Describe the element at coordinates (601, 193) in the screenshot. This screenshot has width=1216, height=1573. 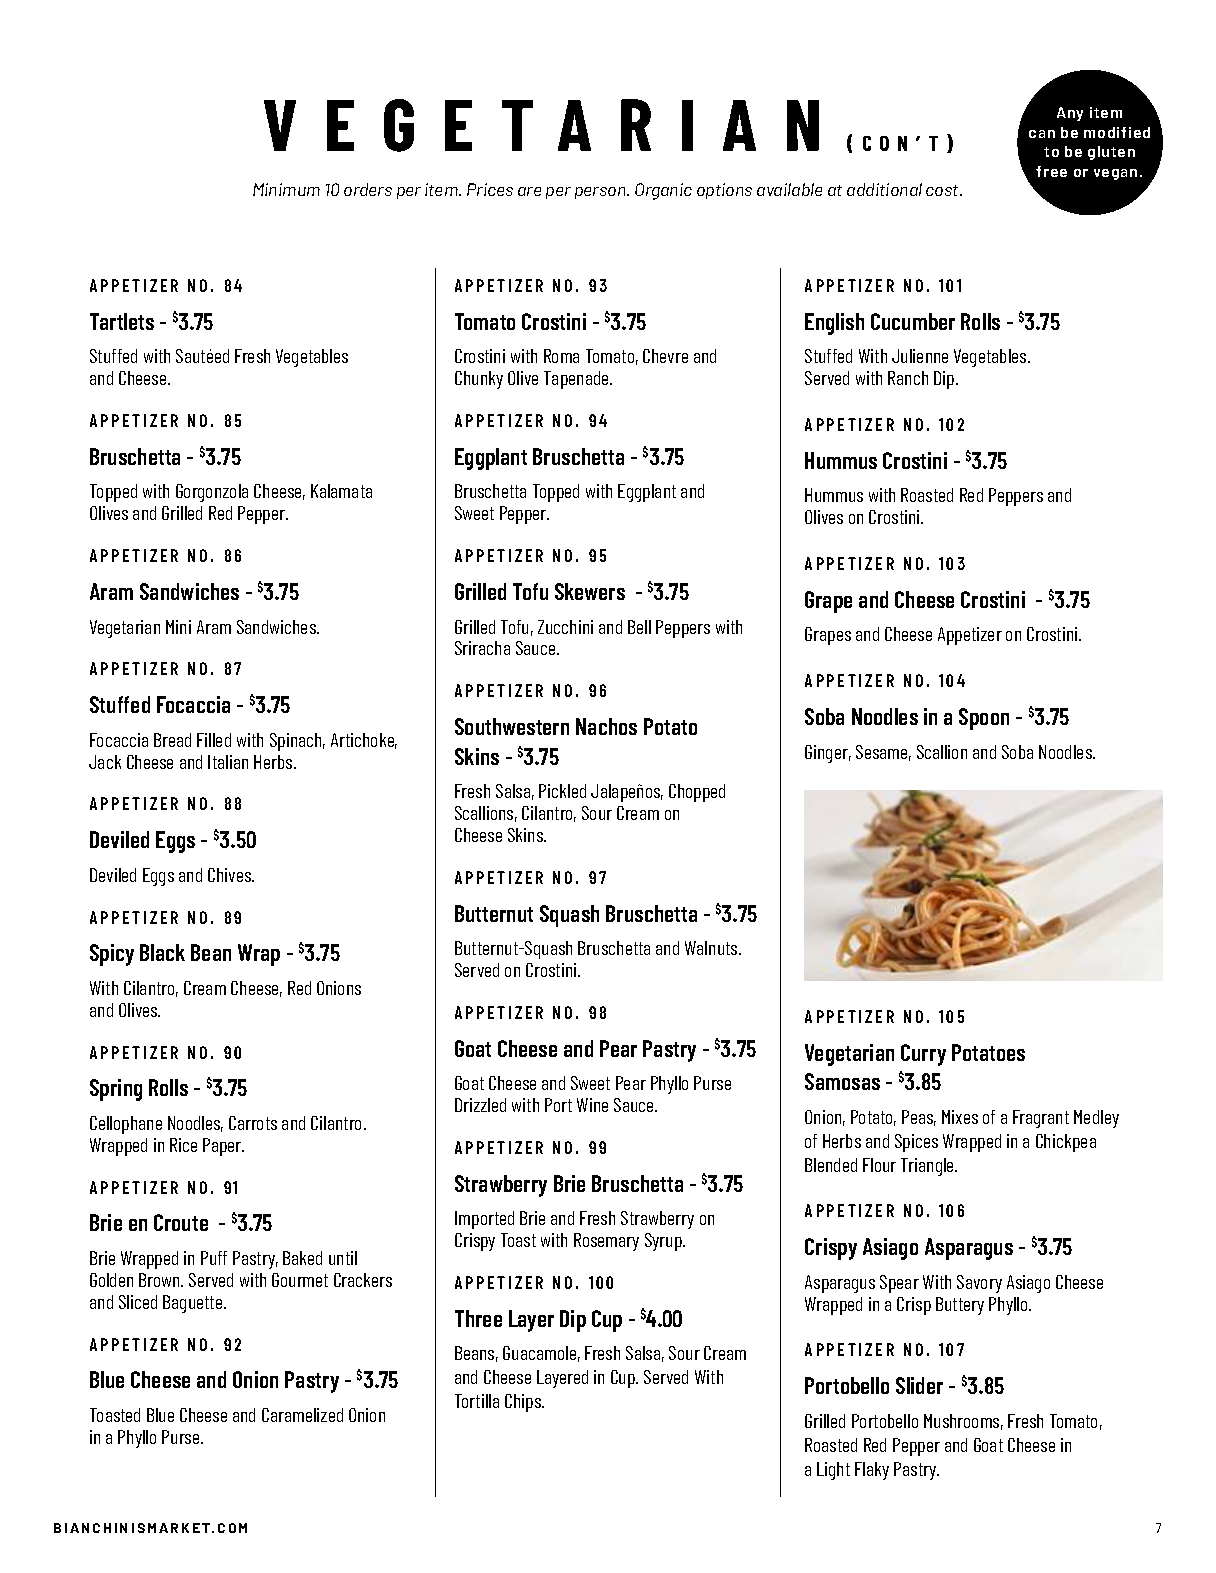
I see `person` at that location.
